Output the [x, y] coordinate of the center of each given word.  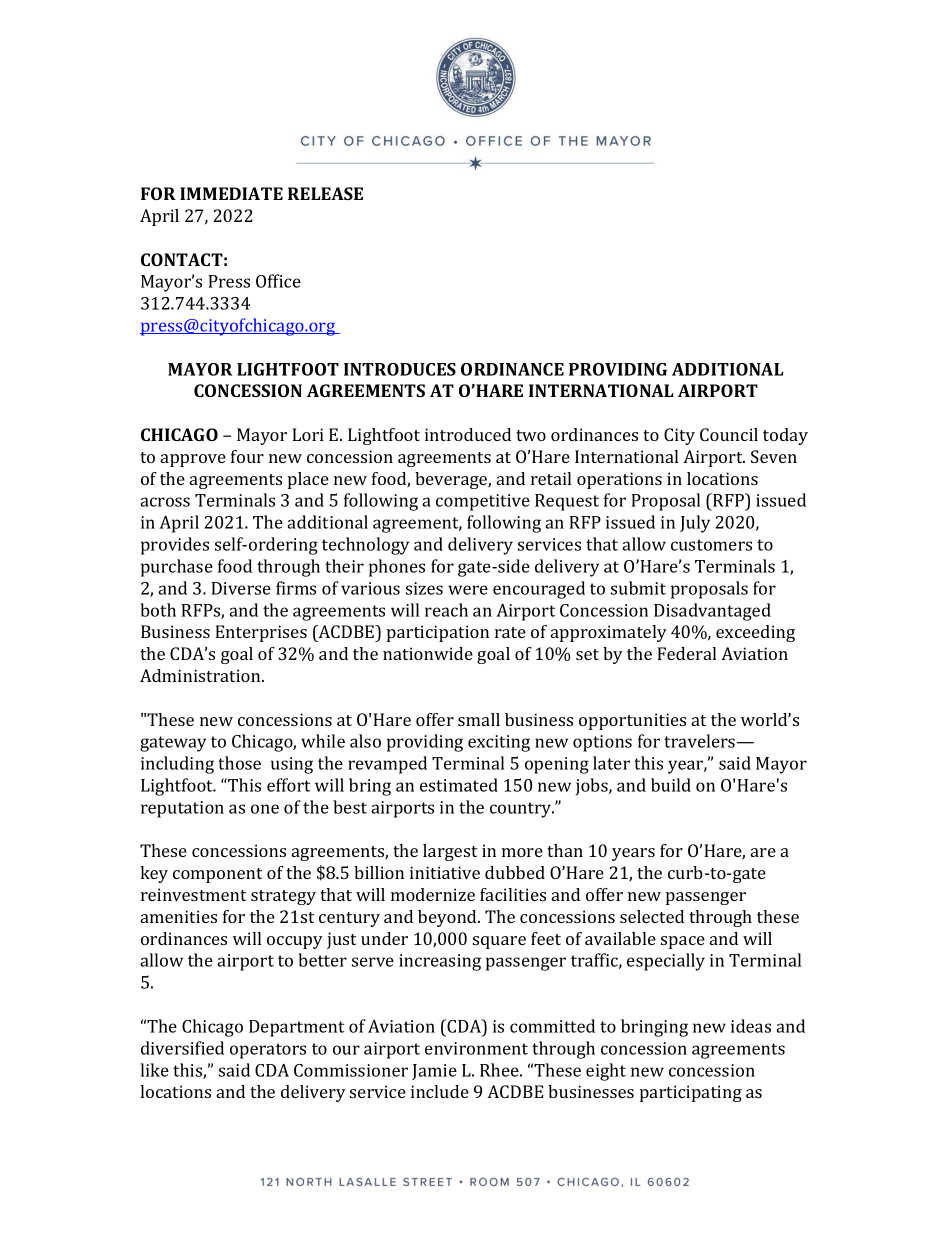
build [671, 785]
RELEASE [325, 193]
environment [476, 1048]
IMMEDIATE [231, 193]
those [239, 763]
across [165, 502]
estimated [459, 785]
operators [268, 1051]
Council [729, 434]
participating [691, 1093]
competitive [483, 502]
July [695, 524]
